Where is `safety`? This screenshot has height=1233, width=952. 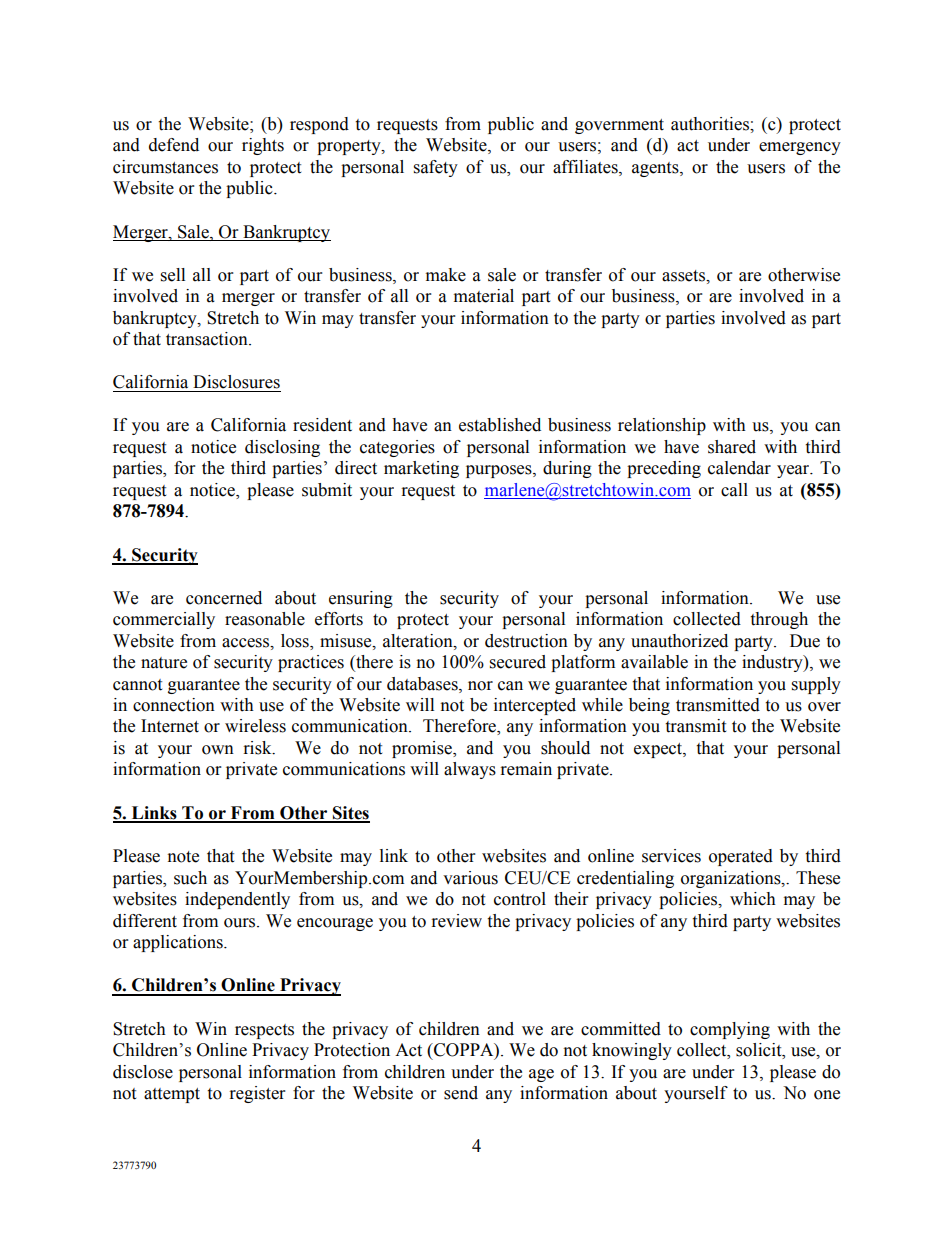 safety is located at coordinates (436, 168).
